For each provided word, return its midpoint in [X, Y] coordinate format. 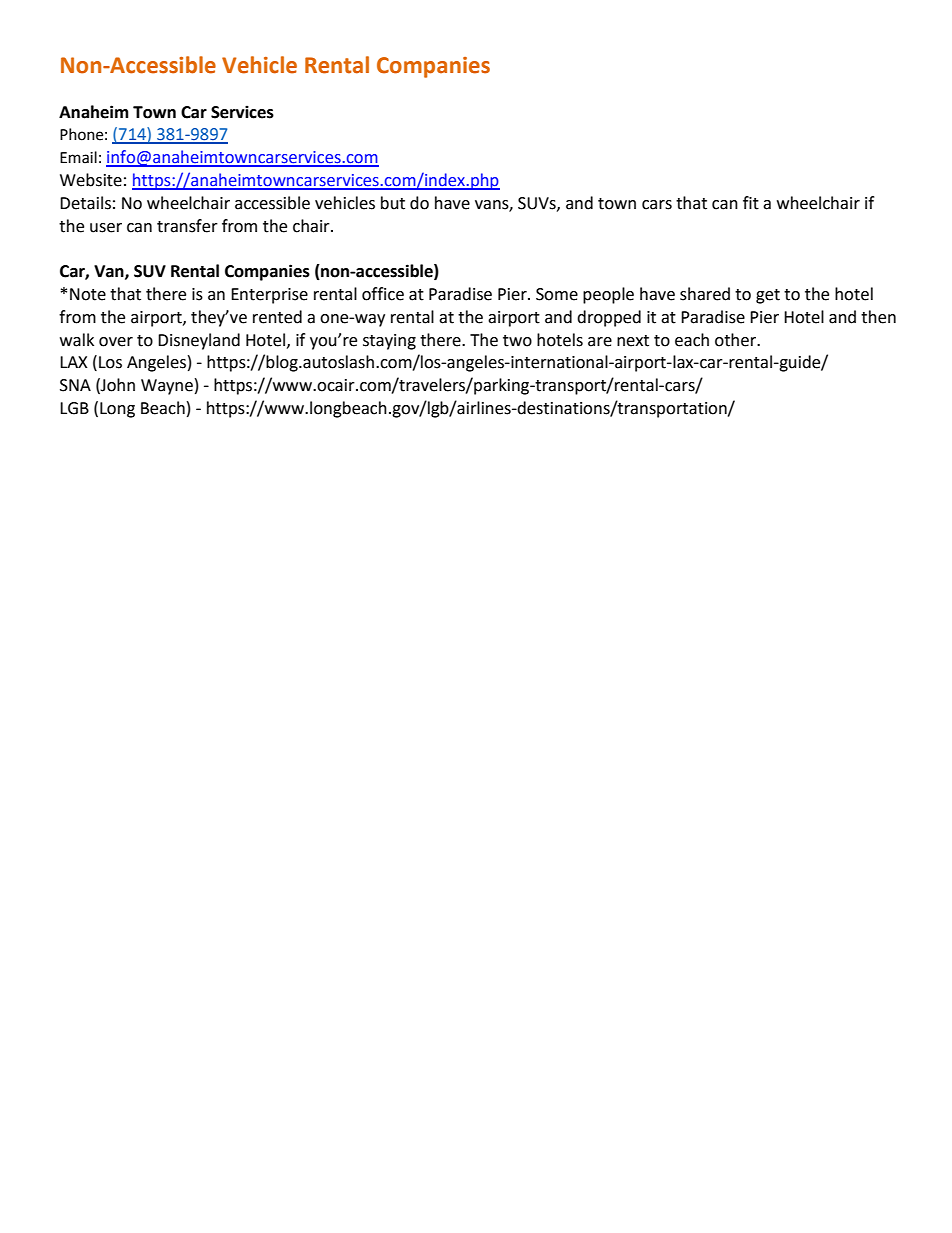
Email [78, 157]
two [517, 341]
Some [557, 294]
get [768, 296]
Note [88, 294]
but [393, 203]
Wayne [167, 387]
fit [751, 203]
